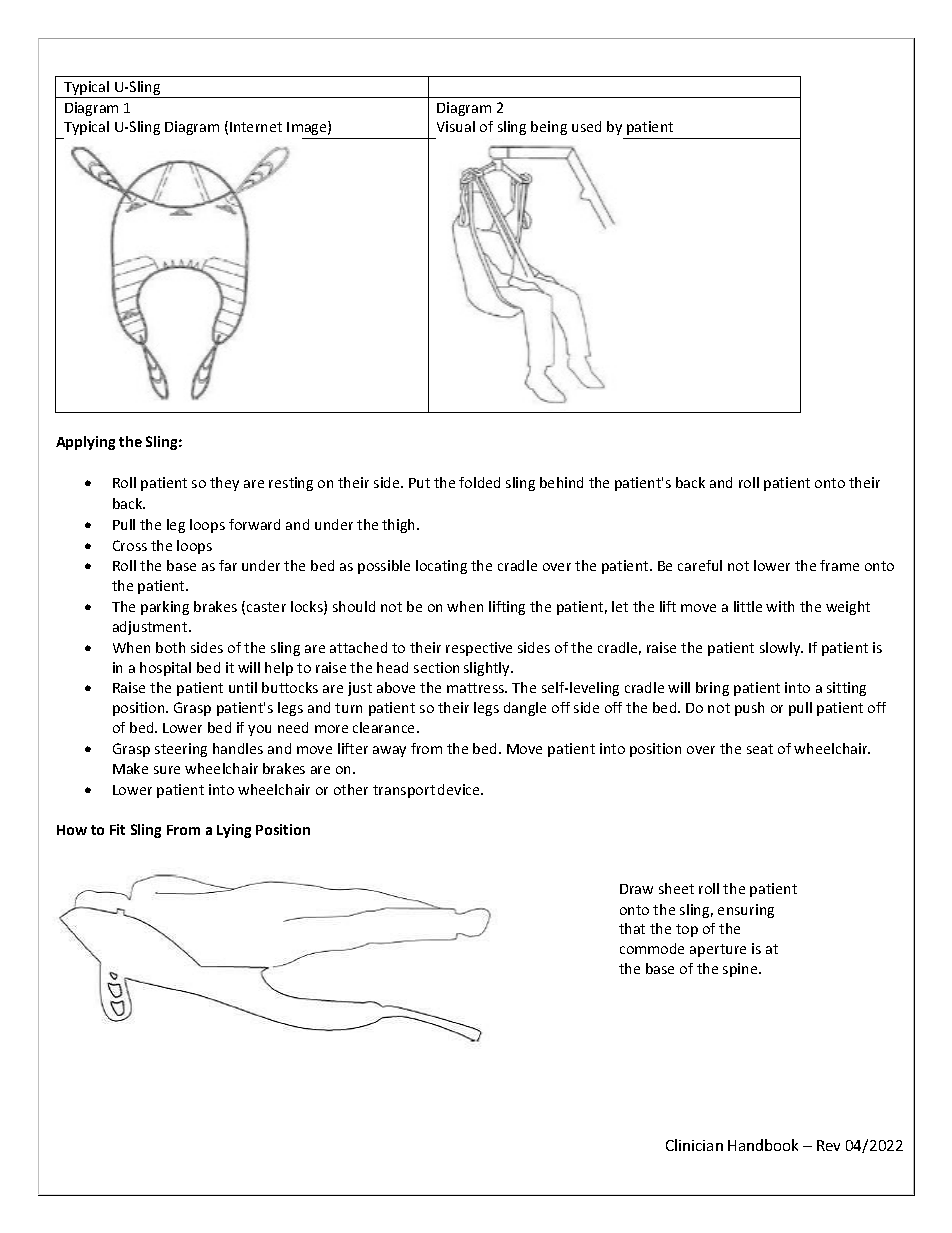 This screenshot has width=952, height=1233. I want to click on sure, so click(167, 770).
